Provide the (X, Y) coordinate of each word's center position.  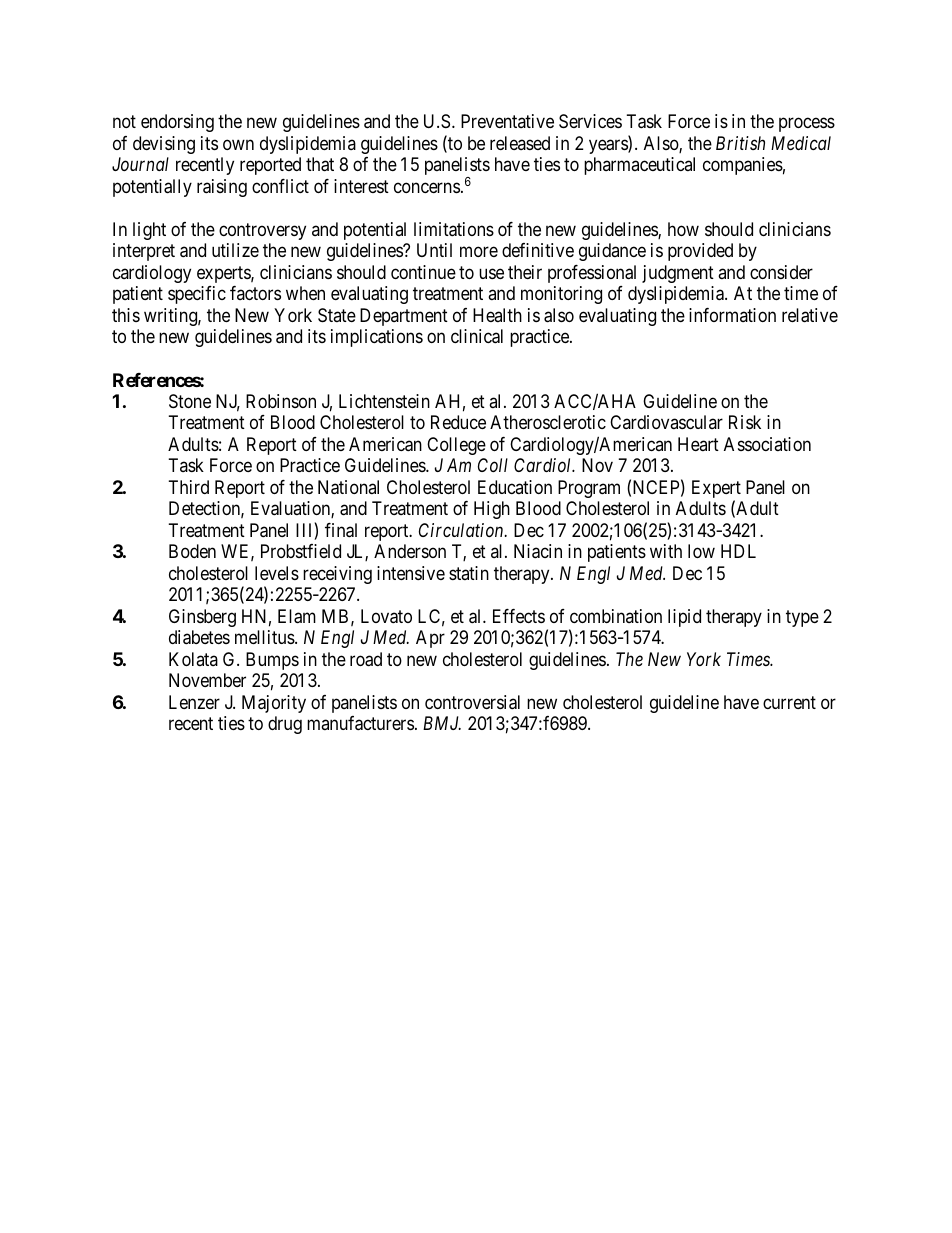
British (740, 143)
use (491, 273)
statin (469, 573)
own (238, 144)
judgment (678, 274)
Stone (190, 401)
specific (197, 295)
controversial (472, 702)
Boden (192, 551)
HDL (738, 551)
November (207, 680)
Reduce (458, 422)
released (520, 143)
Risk (745, 422)
